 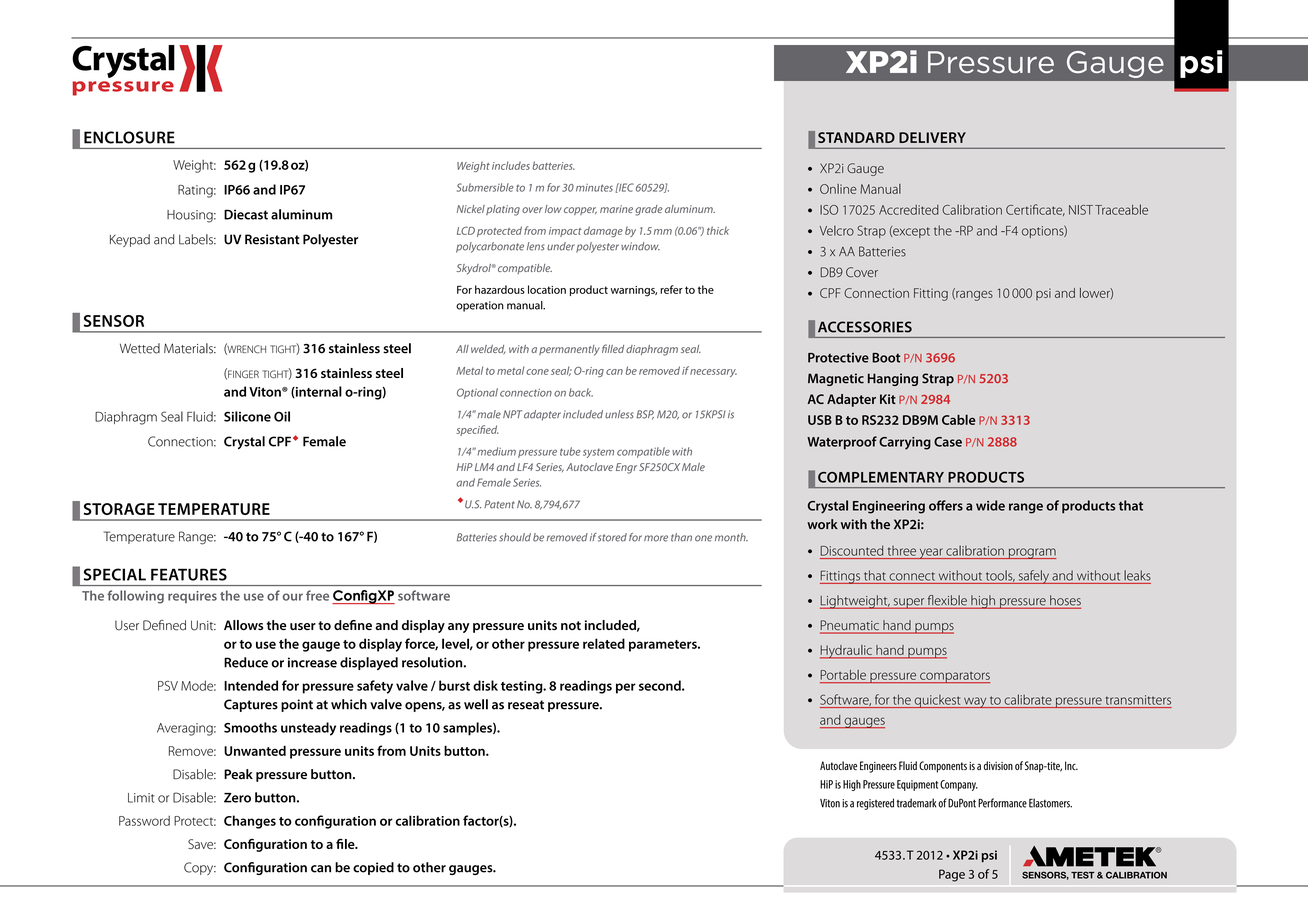 I want to click on back, so click(x=581, y=392).
